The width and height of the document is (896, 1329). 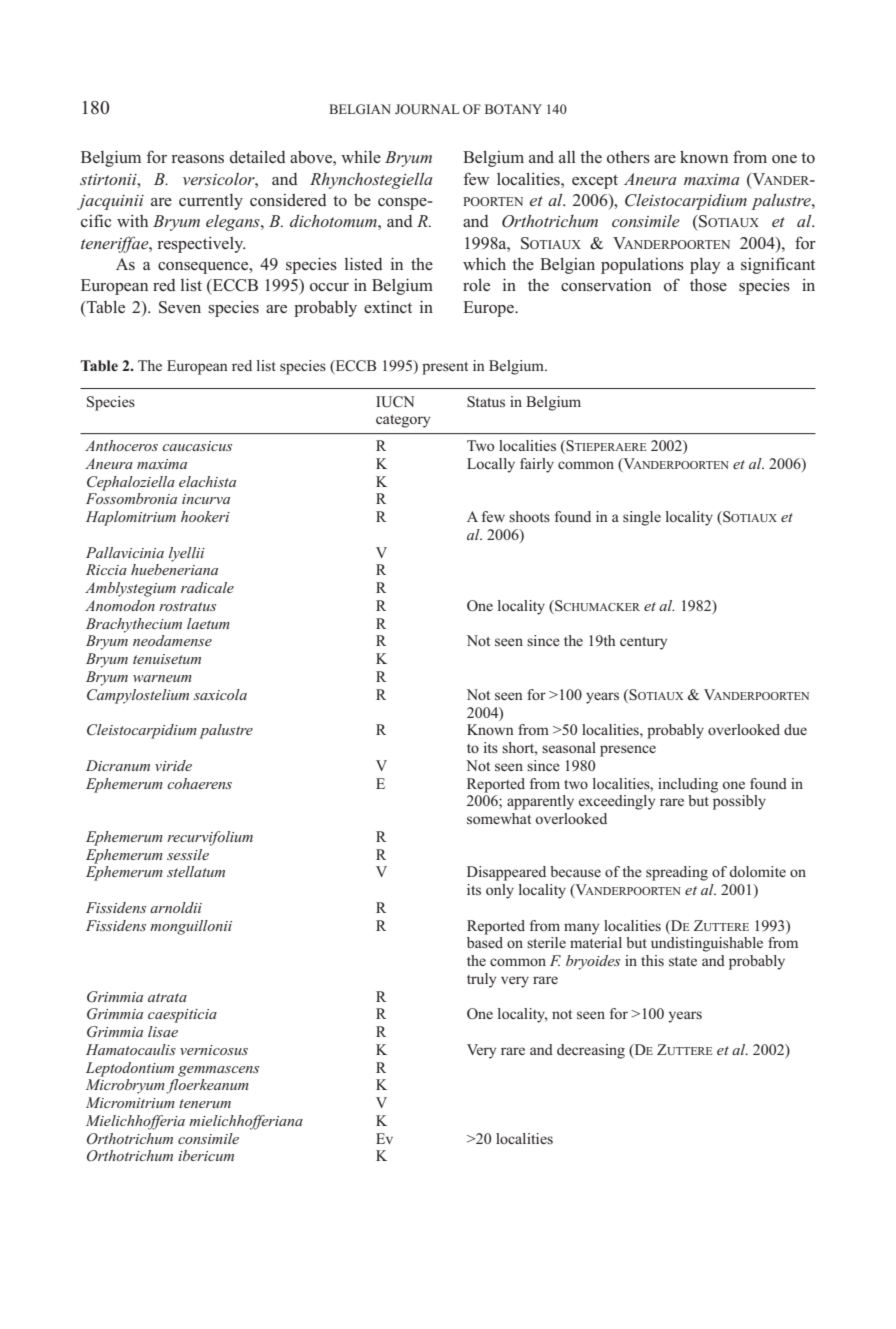 What do you see at coordinates (176, 907) in the document?
I see `arnoldii` at bounding box center [176, 907].
